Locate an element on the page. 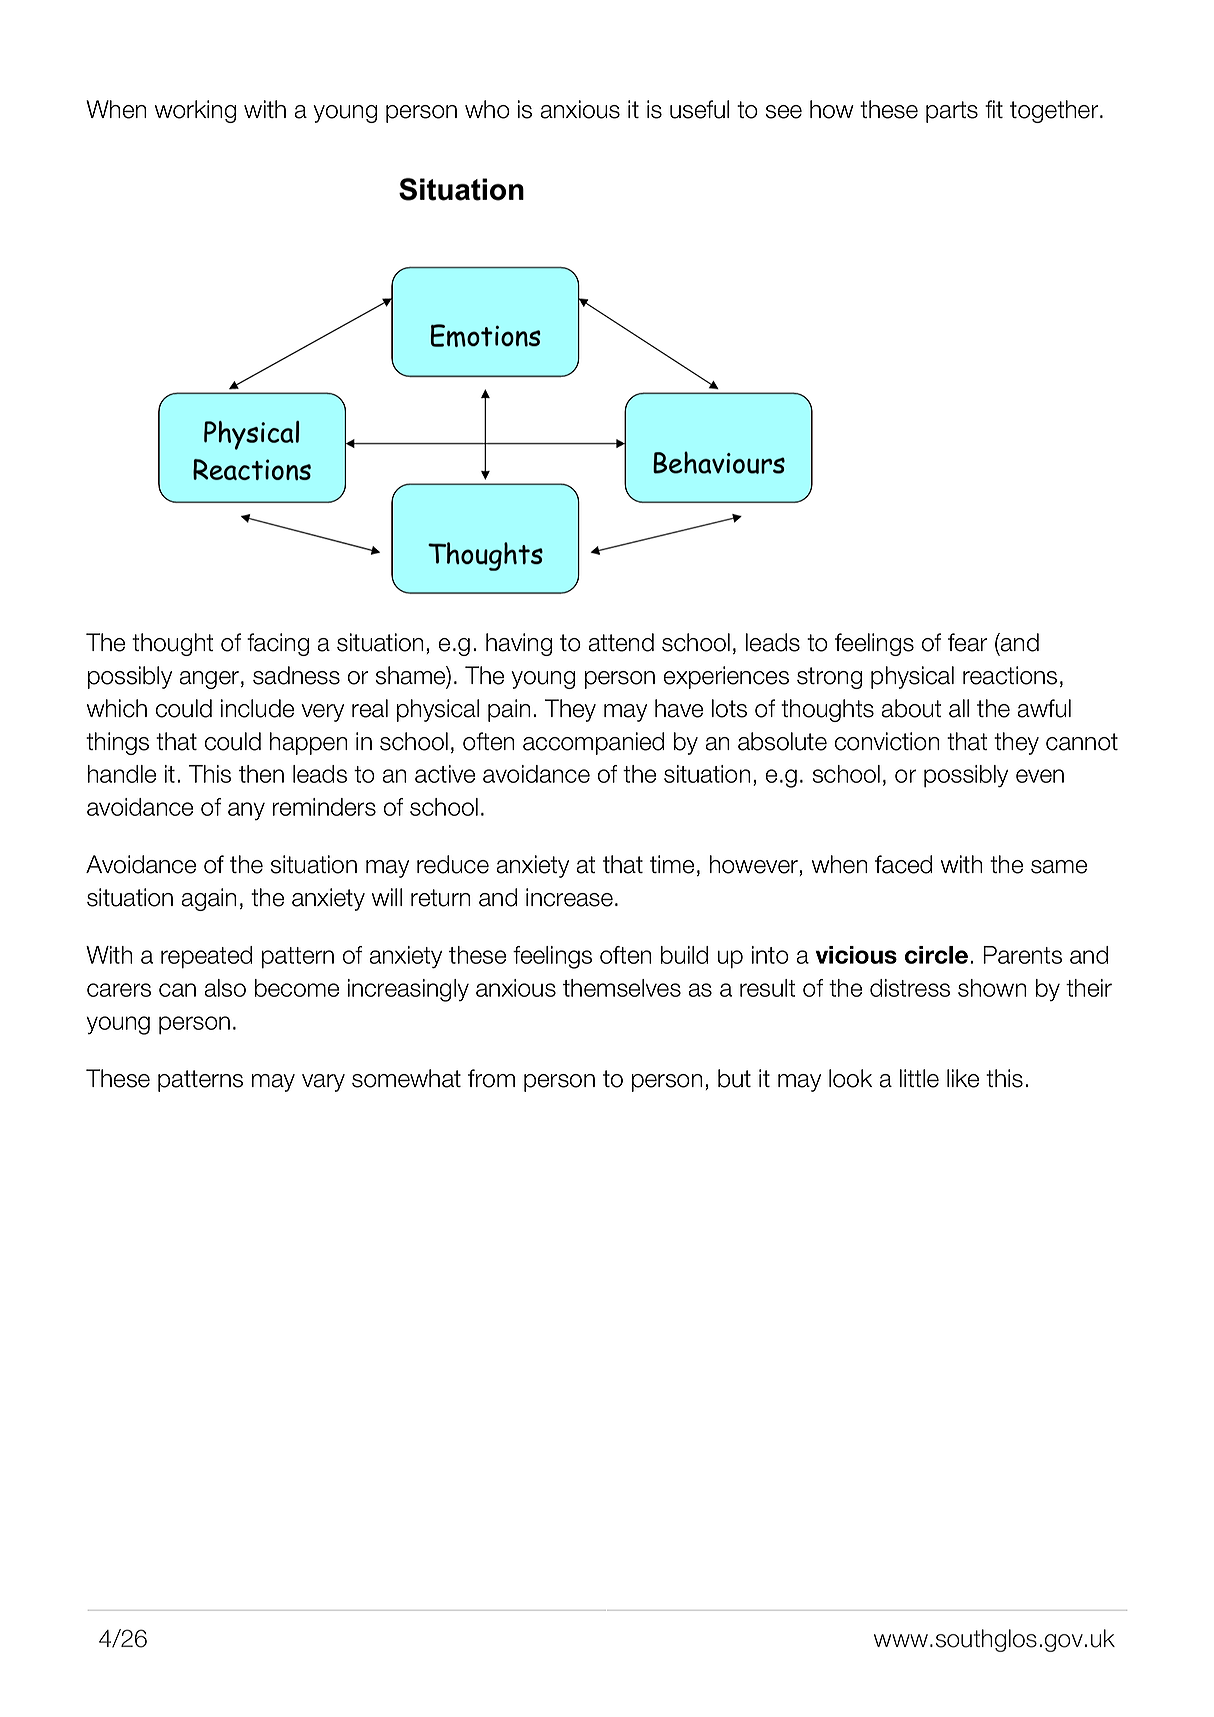  fear is located at coordinates (968, 642).
